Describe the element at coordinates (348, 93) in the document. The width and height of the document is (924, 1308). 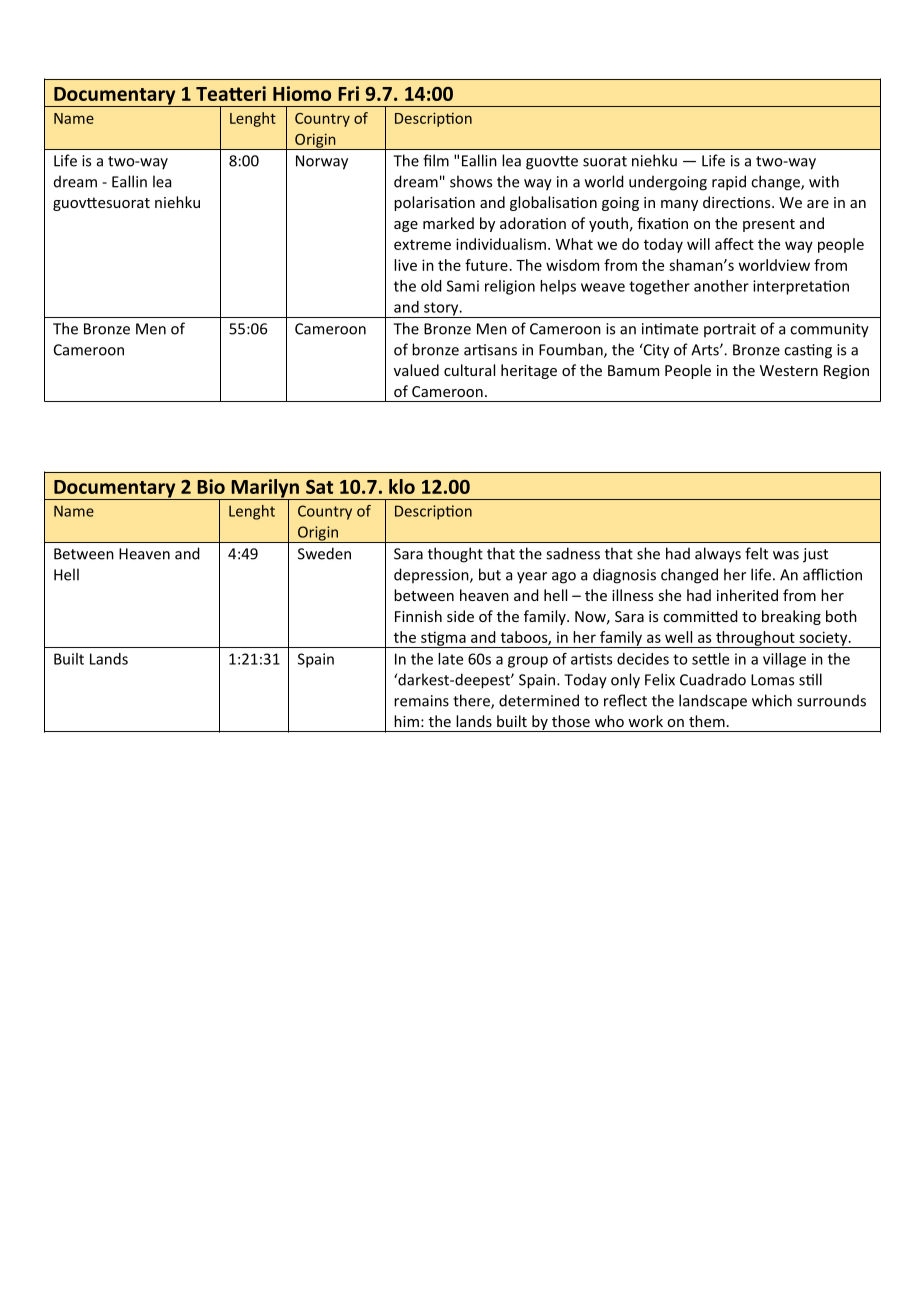
I see `Fri` at that location.
